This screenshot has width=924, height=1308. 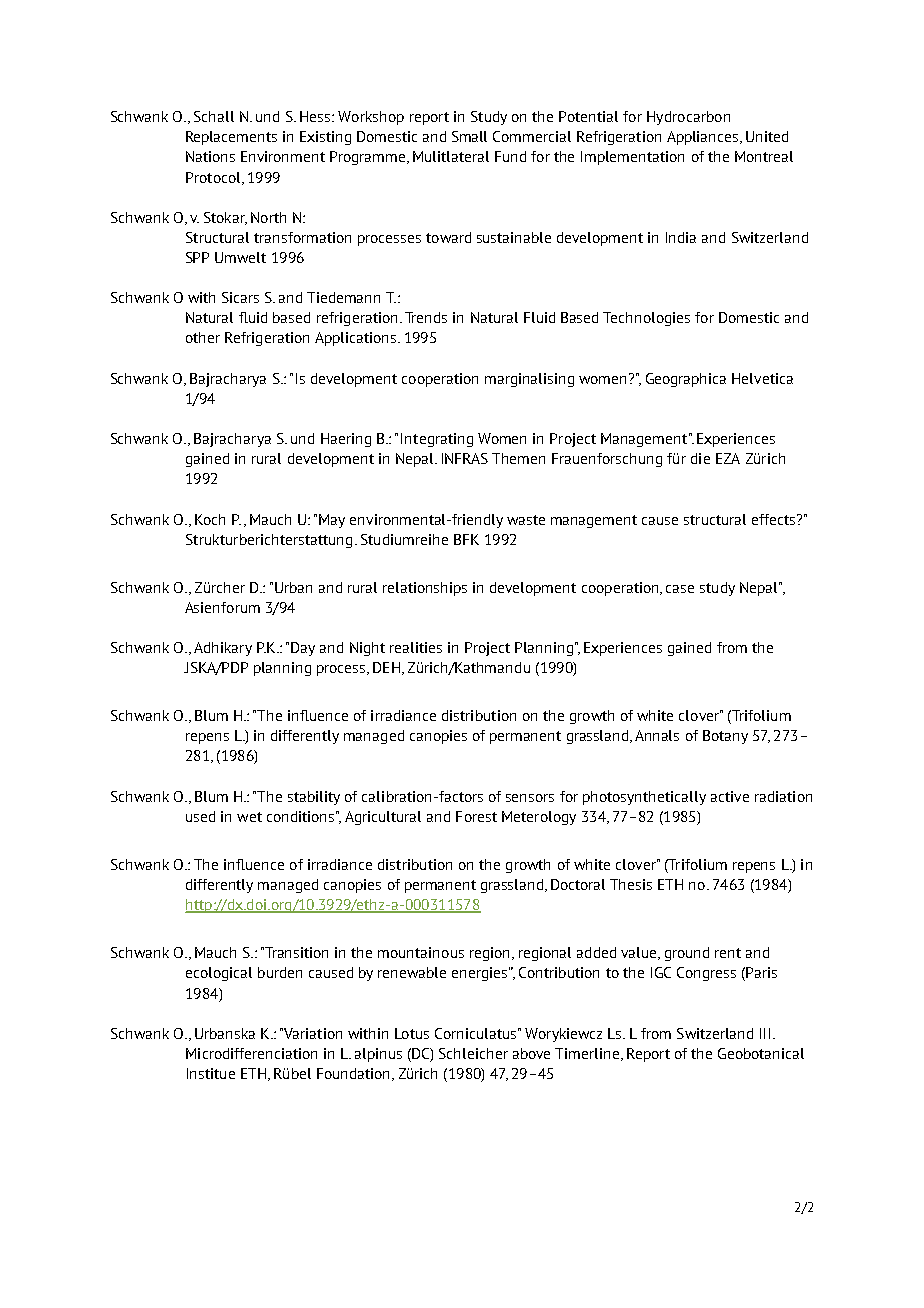 I want to click on Appliances, so click(x=704, y=138).
